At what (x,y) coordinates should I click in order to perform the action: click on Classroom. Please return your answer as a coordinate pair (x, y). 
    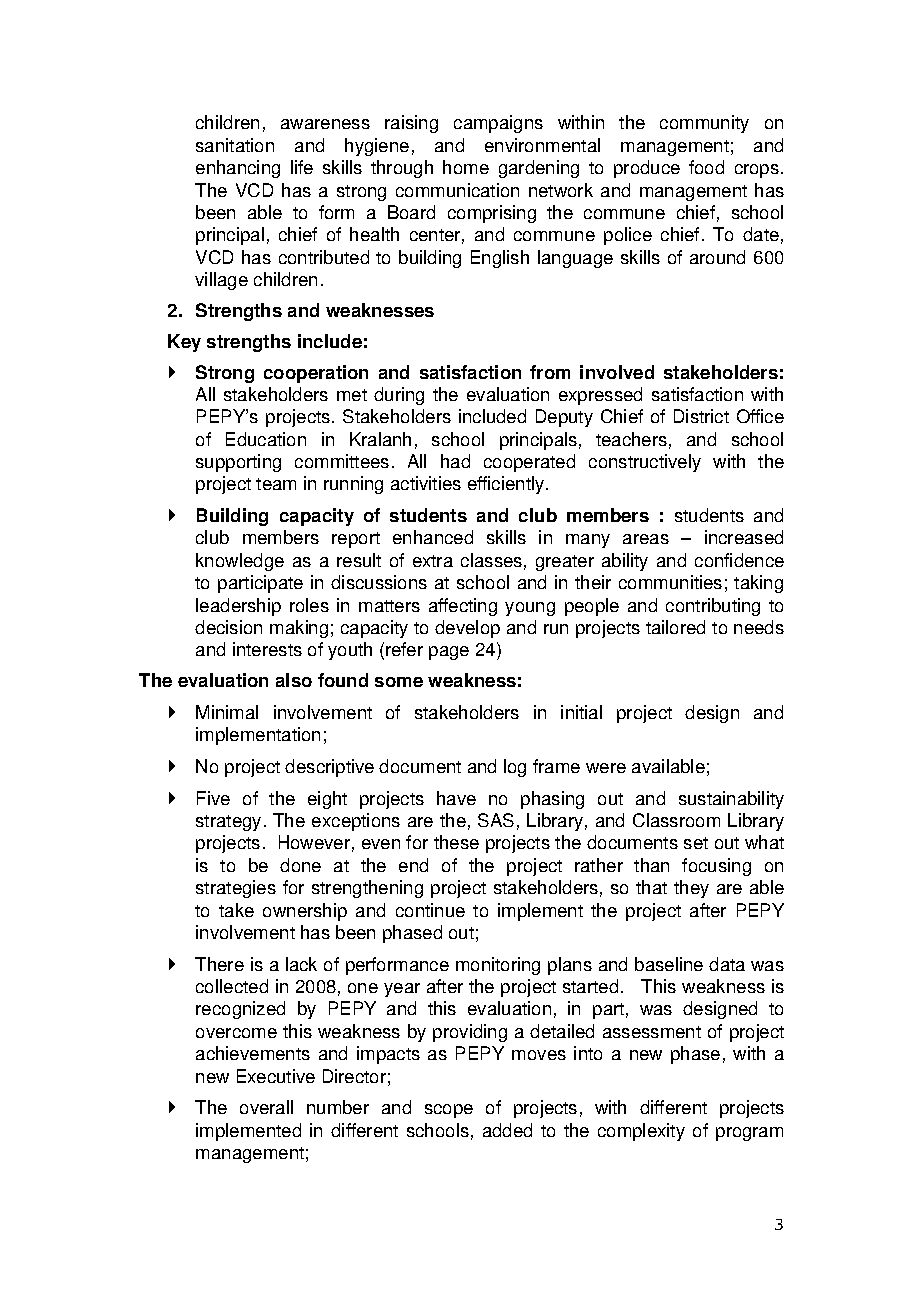
    Looking at the image, I should click on (676, 820).
